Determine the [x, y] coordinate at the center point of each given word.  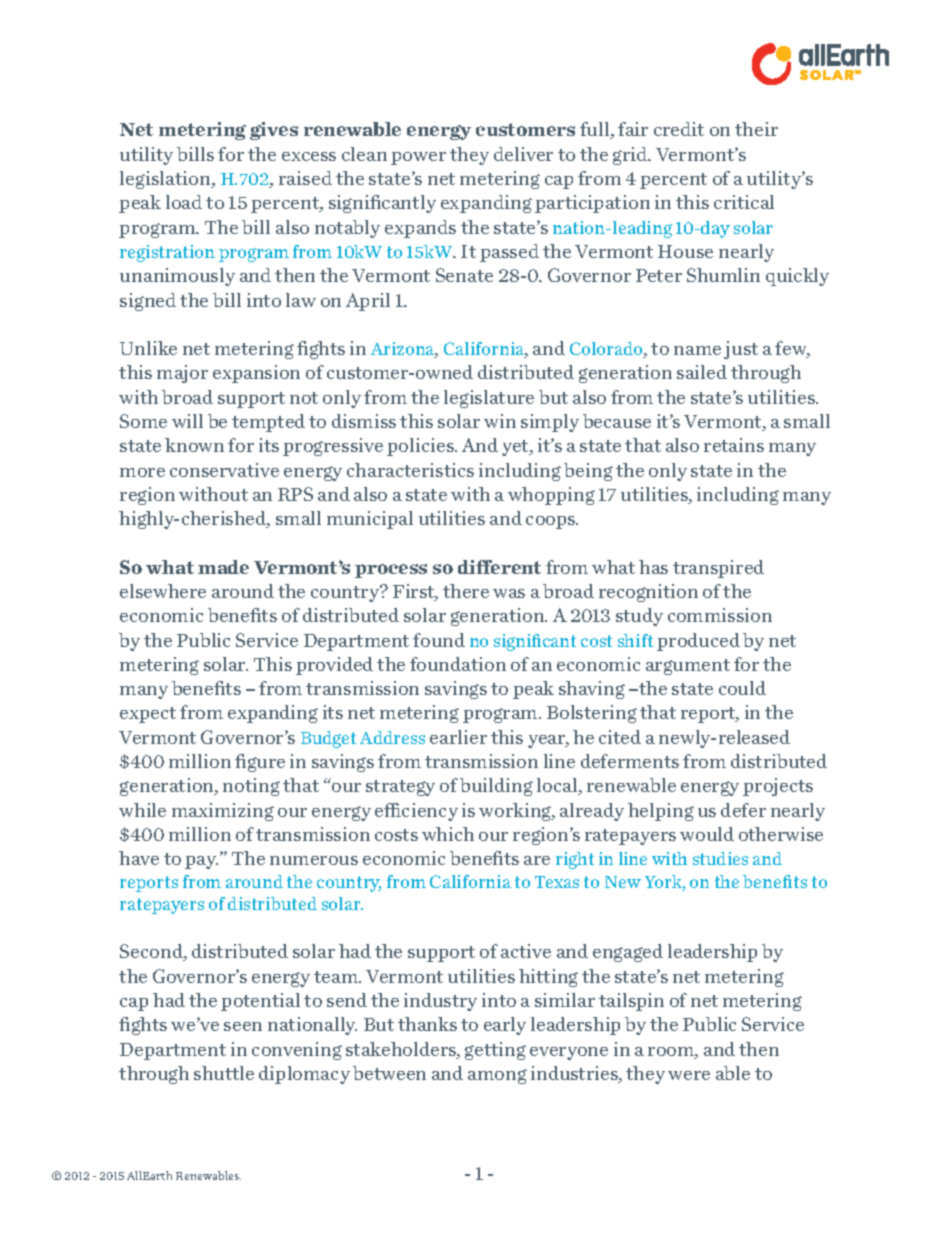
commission [720, 615]
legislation [167, 180]
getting [495, 1051]
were [689, 1075]
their [756, 129]
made [223, 567]
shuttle [224, 1073]
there [466, 591]
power [418, 158]
